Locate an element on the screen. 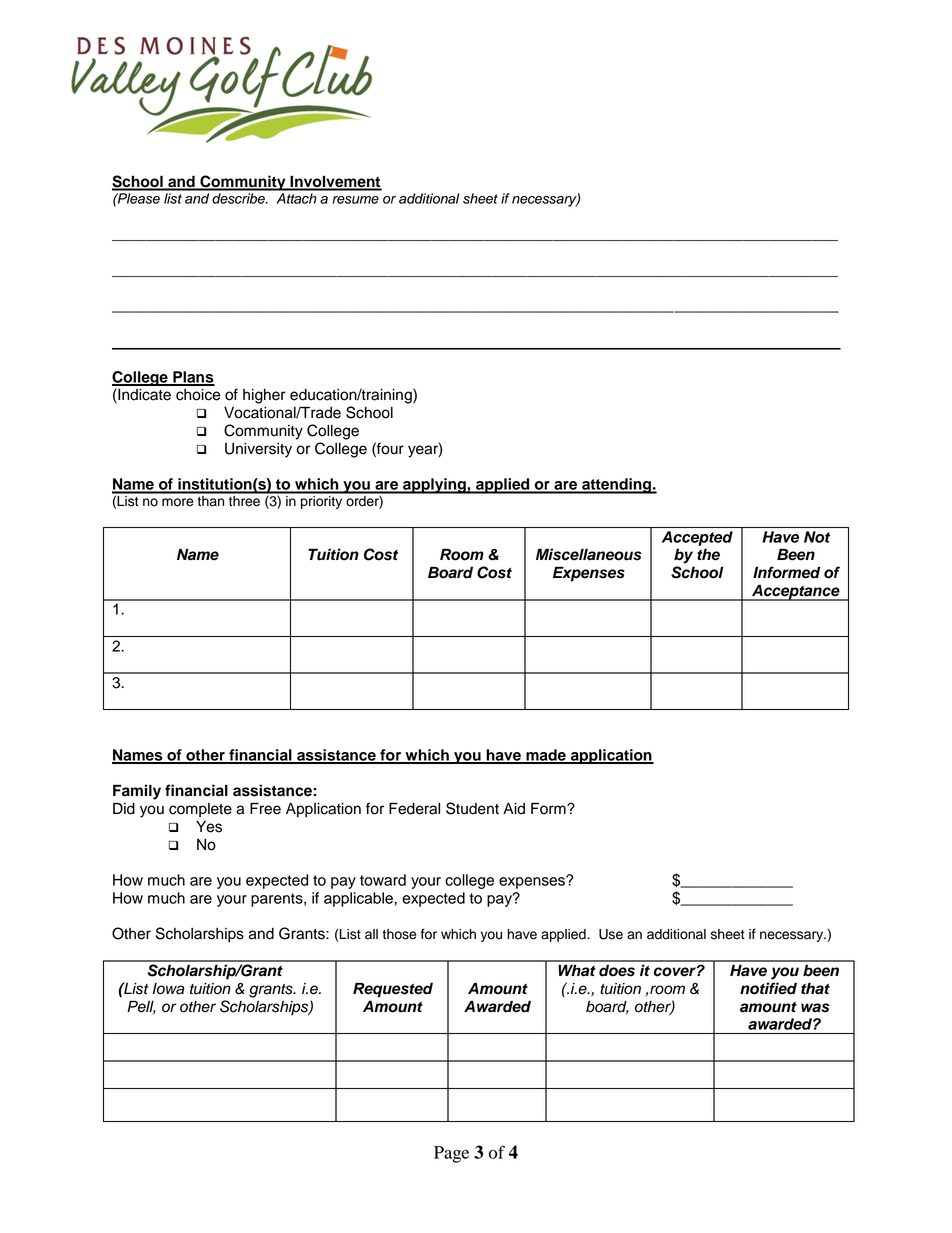 The image size is (952, 1233). attending is located at coordinates (616, 486).
